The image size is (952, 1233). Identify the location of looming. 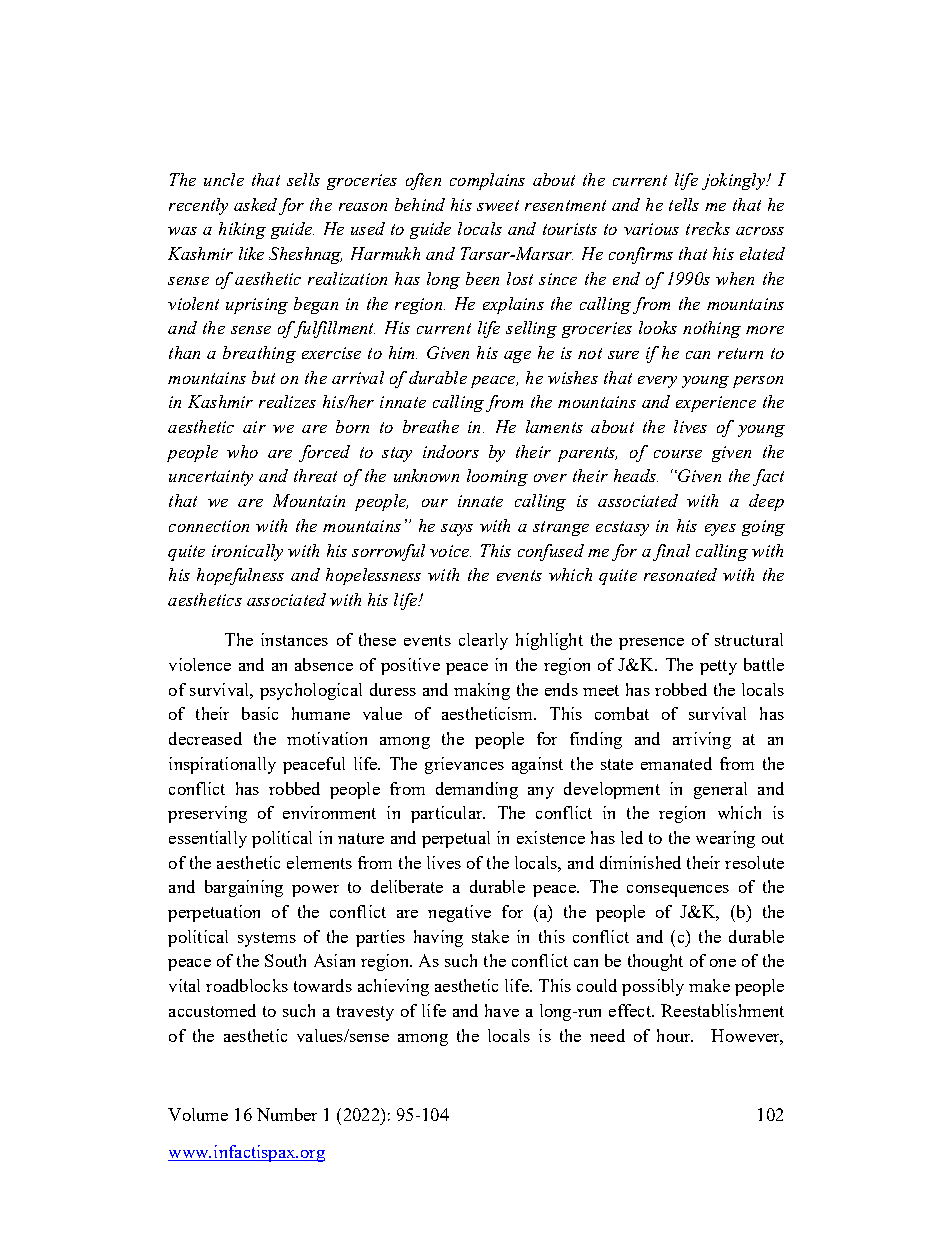
(497, 477).
